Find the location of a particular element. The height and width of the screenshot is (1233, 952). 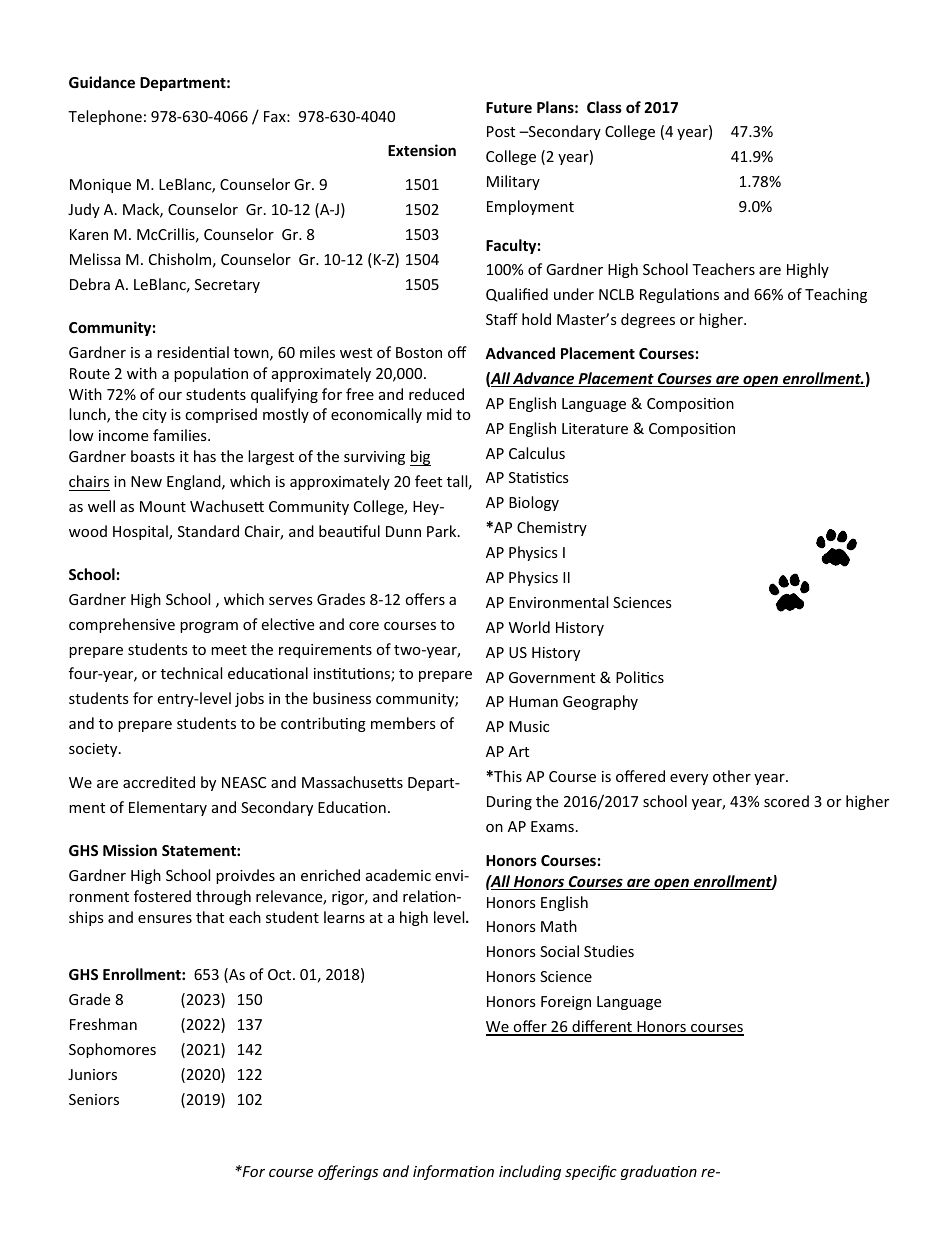

ensures is located at coordinates (165, 919).
